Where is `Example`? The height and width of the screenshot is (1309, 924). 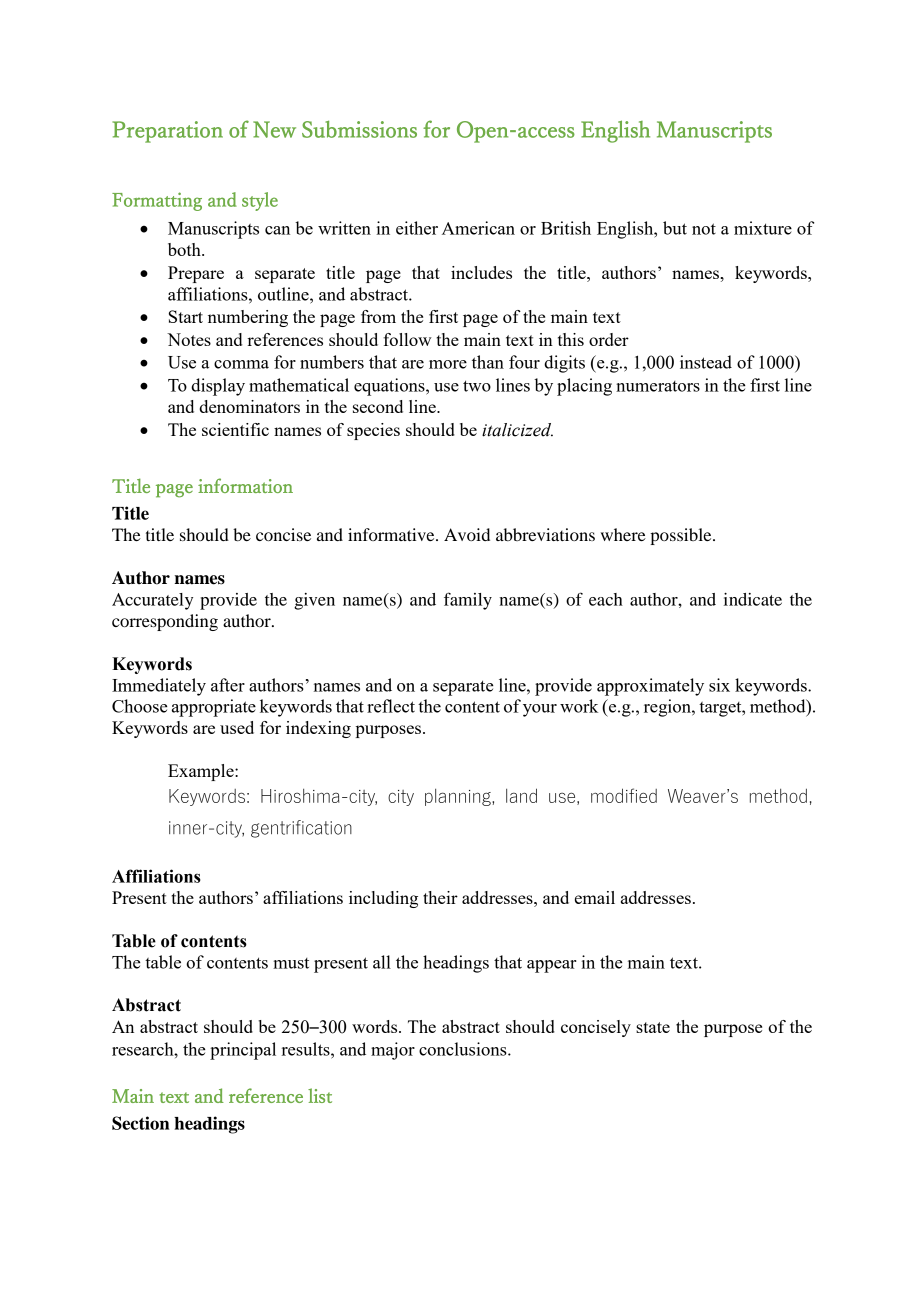
Example is located at coordinates (202, 772).
